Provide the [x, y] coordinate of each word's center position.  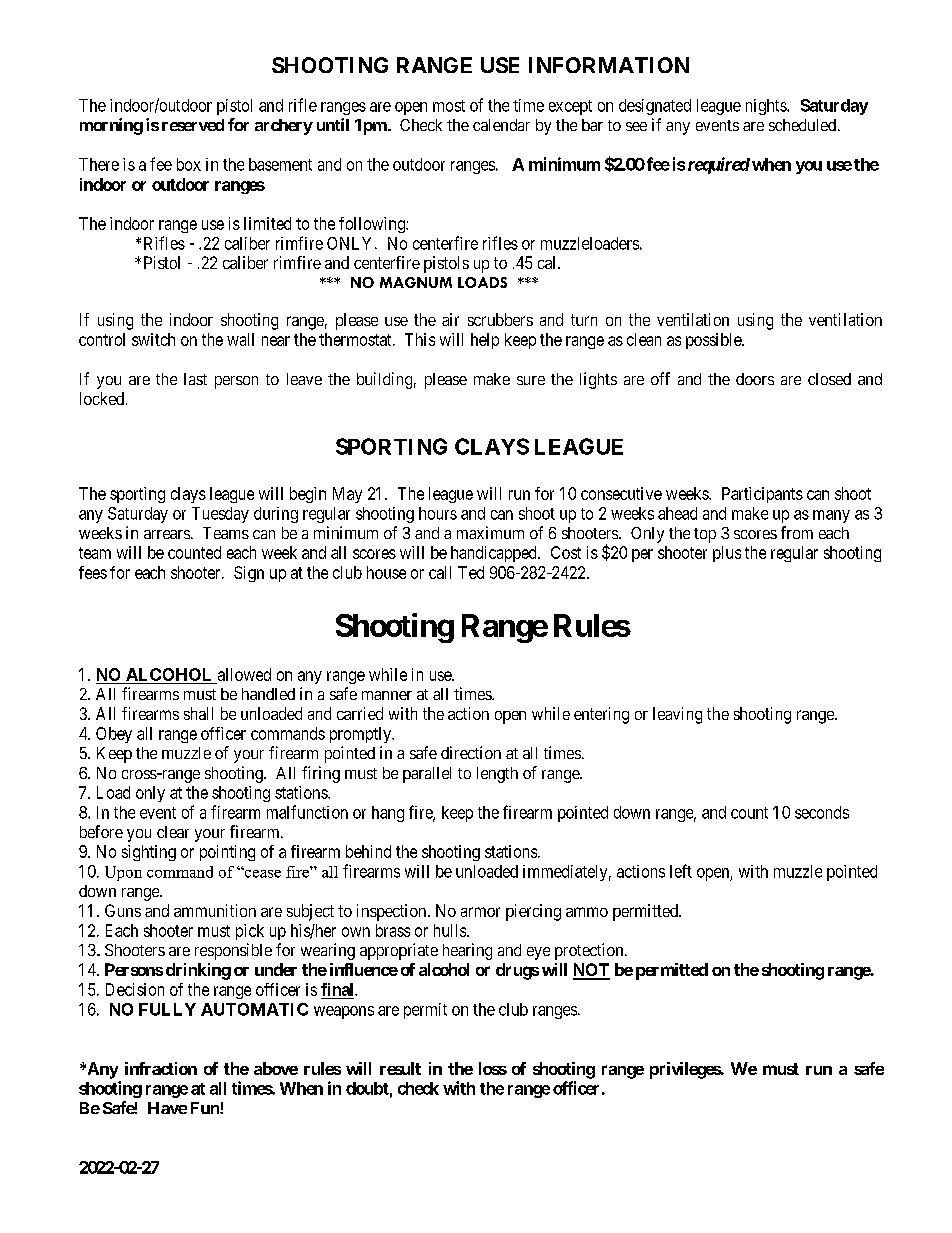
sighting [149, 853]
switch [153, 339]
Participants [762, 495]
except [570, 107]
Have [167, 1108]
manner [387, 695]
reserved [193, 125]
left [681, 871]
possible [714, 341]
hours [438, 513]
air [450, 319]
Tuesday [220, 515]
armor [480, 912]
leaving [677, 715]
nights [767, 107]
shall [198, 713]
